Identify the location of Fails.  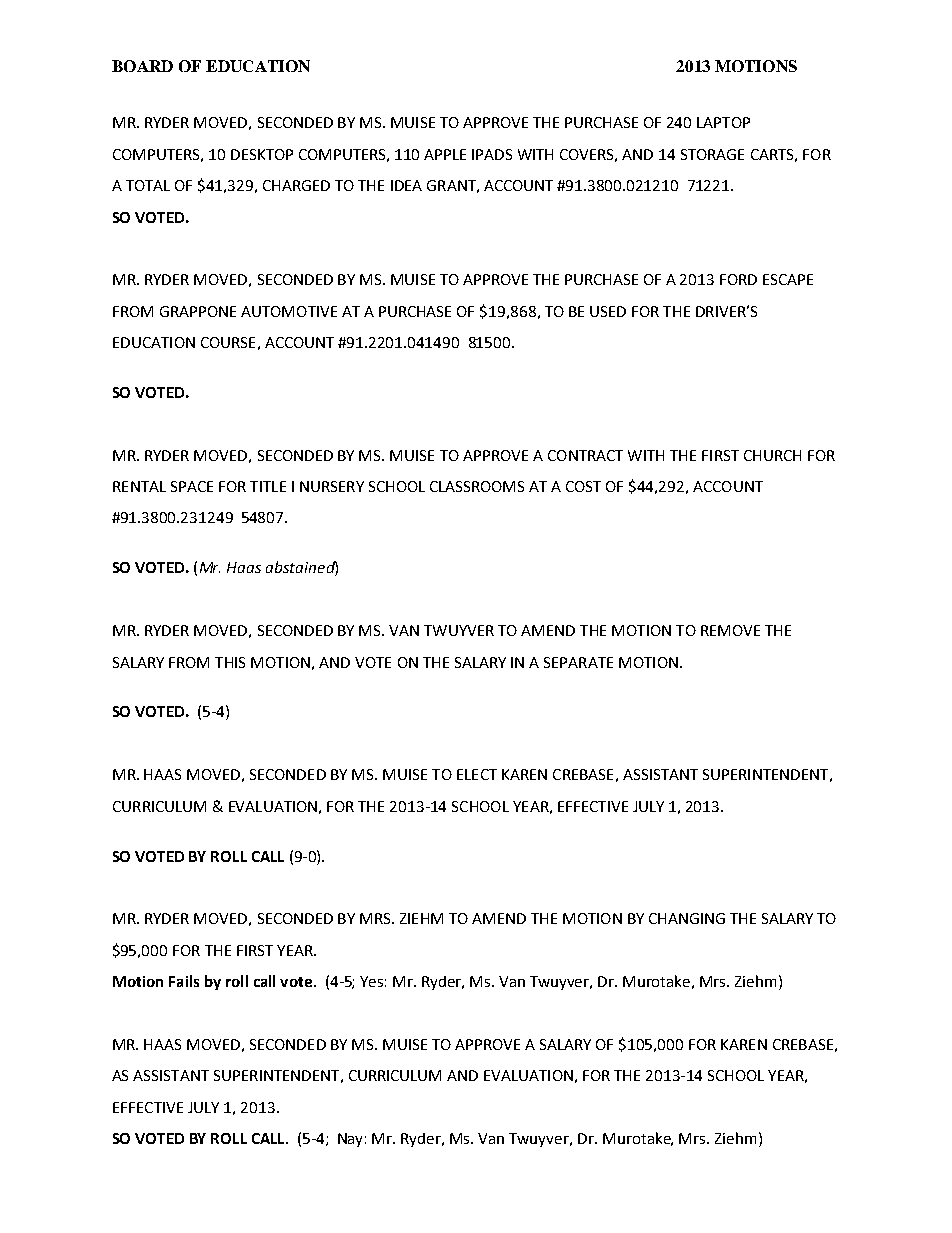
(184, 981).
